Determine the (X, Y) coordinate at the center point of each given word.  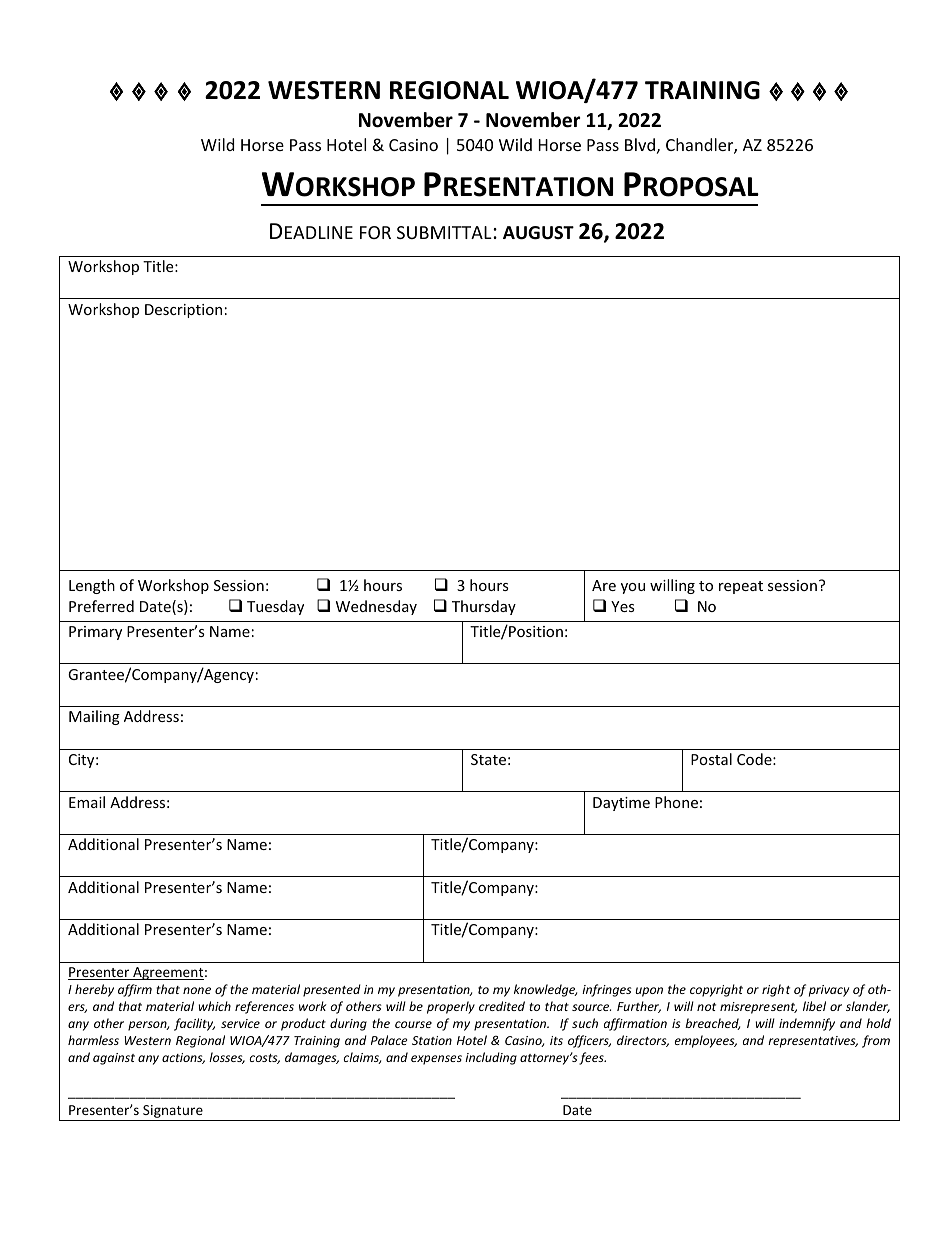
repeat (741, 587)
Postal (711, 759)
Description (183, 311)
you (633, 588)
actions (183, 1058)
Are (604, 585)
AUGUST (538, 233)
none (197, 990)
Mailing (94, 717)
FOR (375, 232)
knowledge (545, 990)
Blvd (640, 144)
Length (92, 586)
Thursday (484, 607)
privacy (829, 991)
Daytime (621, 804)
